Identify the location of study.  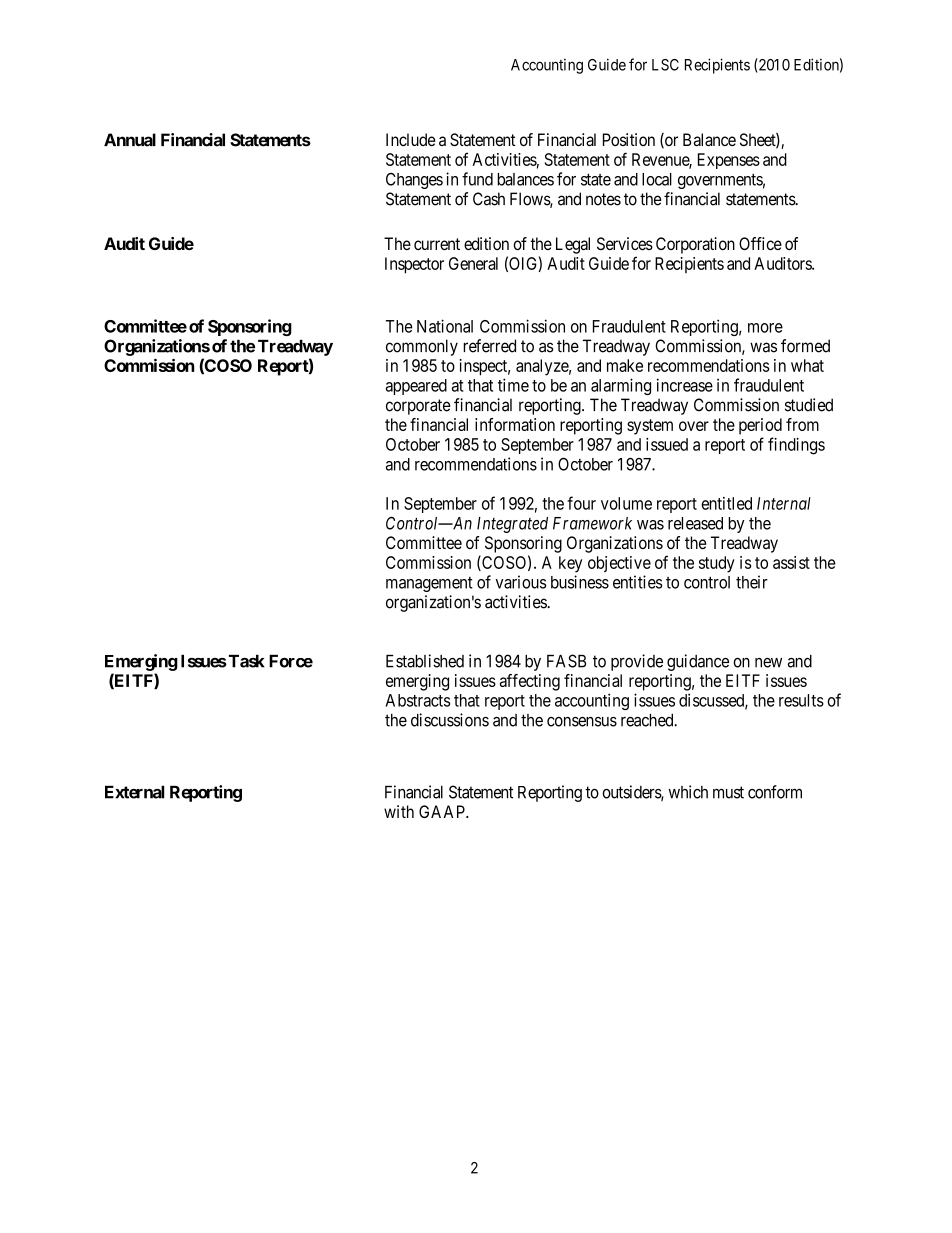
(717, 564).
